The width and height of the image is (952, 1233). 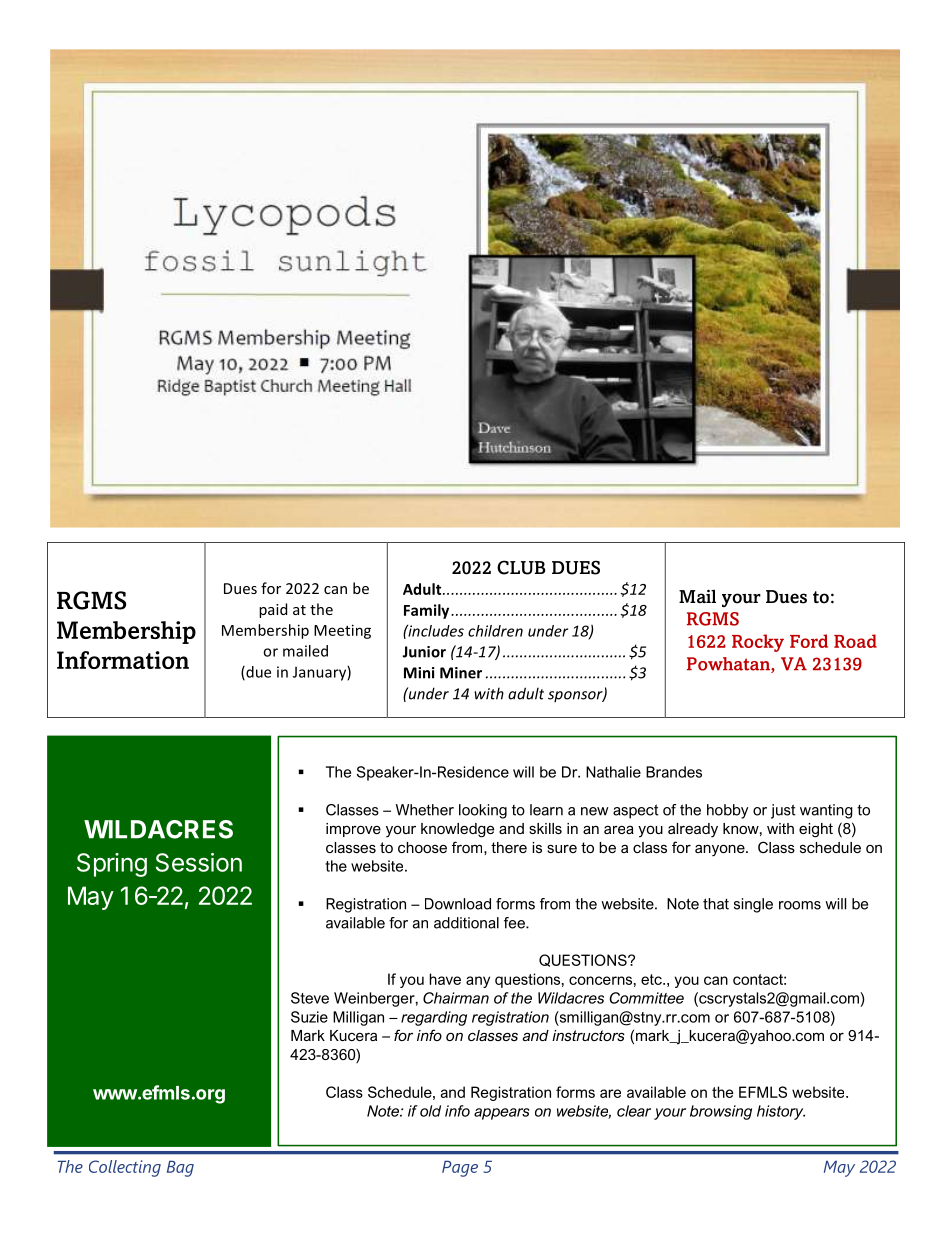 I want to click on improve, so click(x=353, y=830).
